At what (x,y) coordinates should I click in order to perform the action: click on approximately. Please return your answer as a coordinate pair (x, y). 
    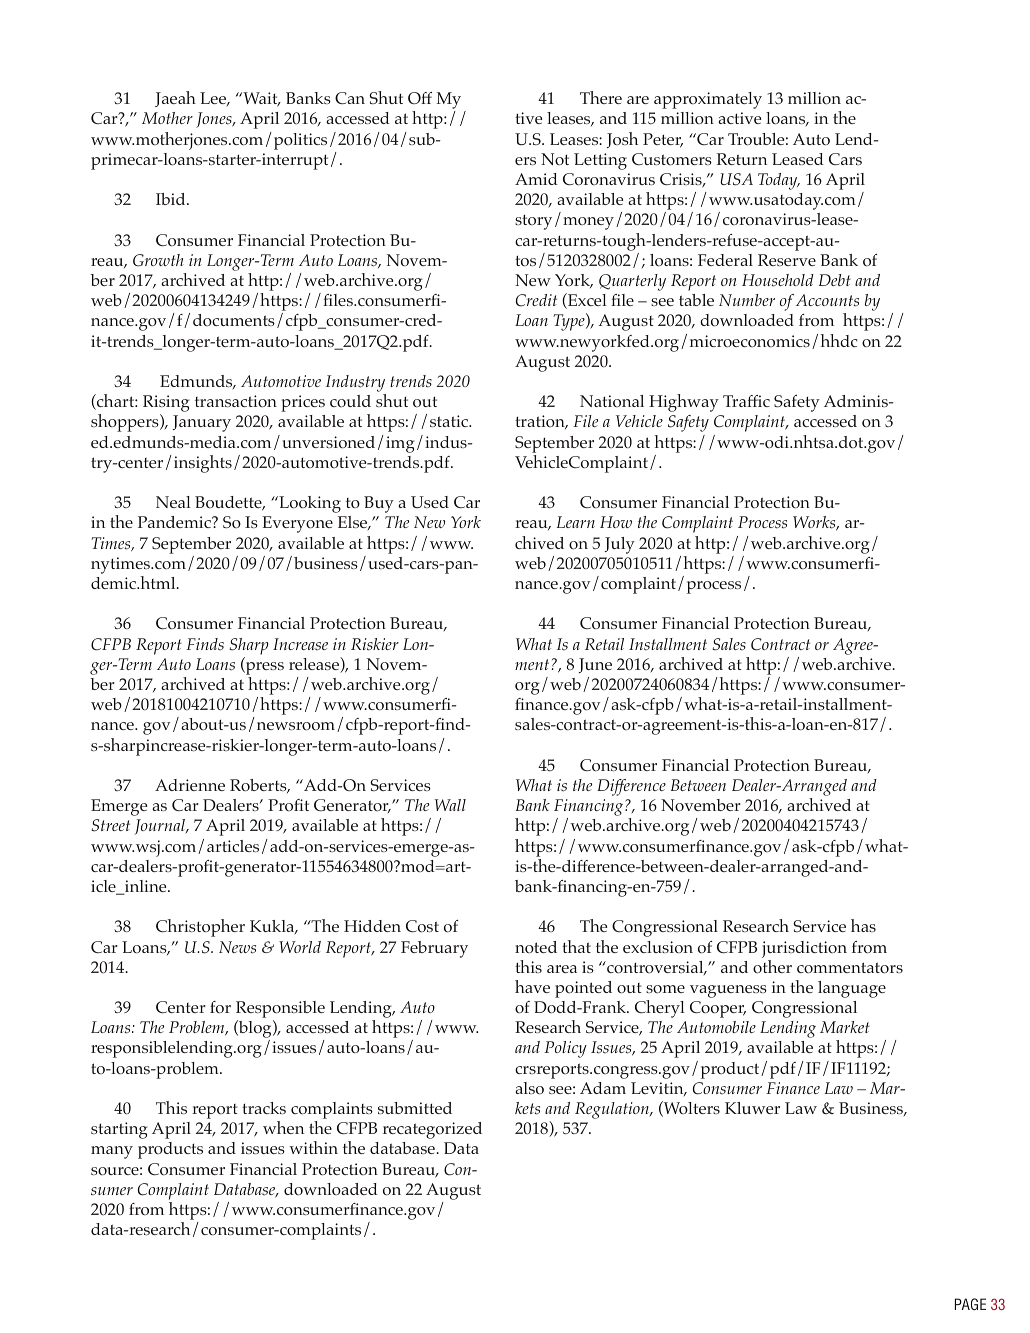
    Looking at the image, I should click on (708, 100).
